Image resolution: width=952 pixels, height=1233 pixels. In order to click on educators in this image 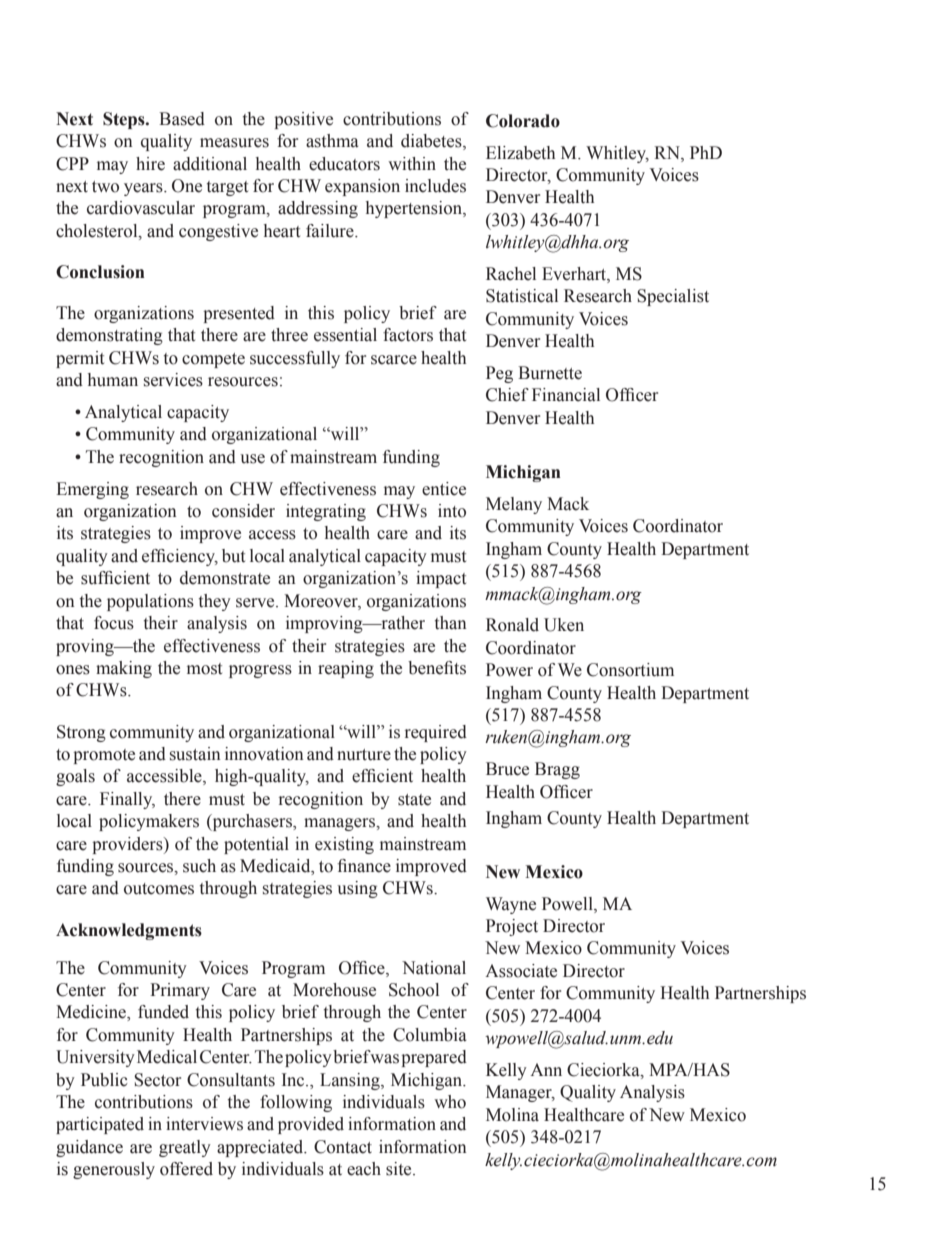, I will do `click(344, 164)`.
